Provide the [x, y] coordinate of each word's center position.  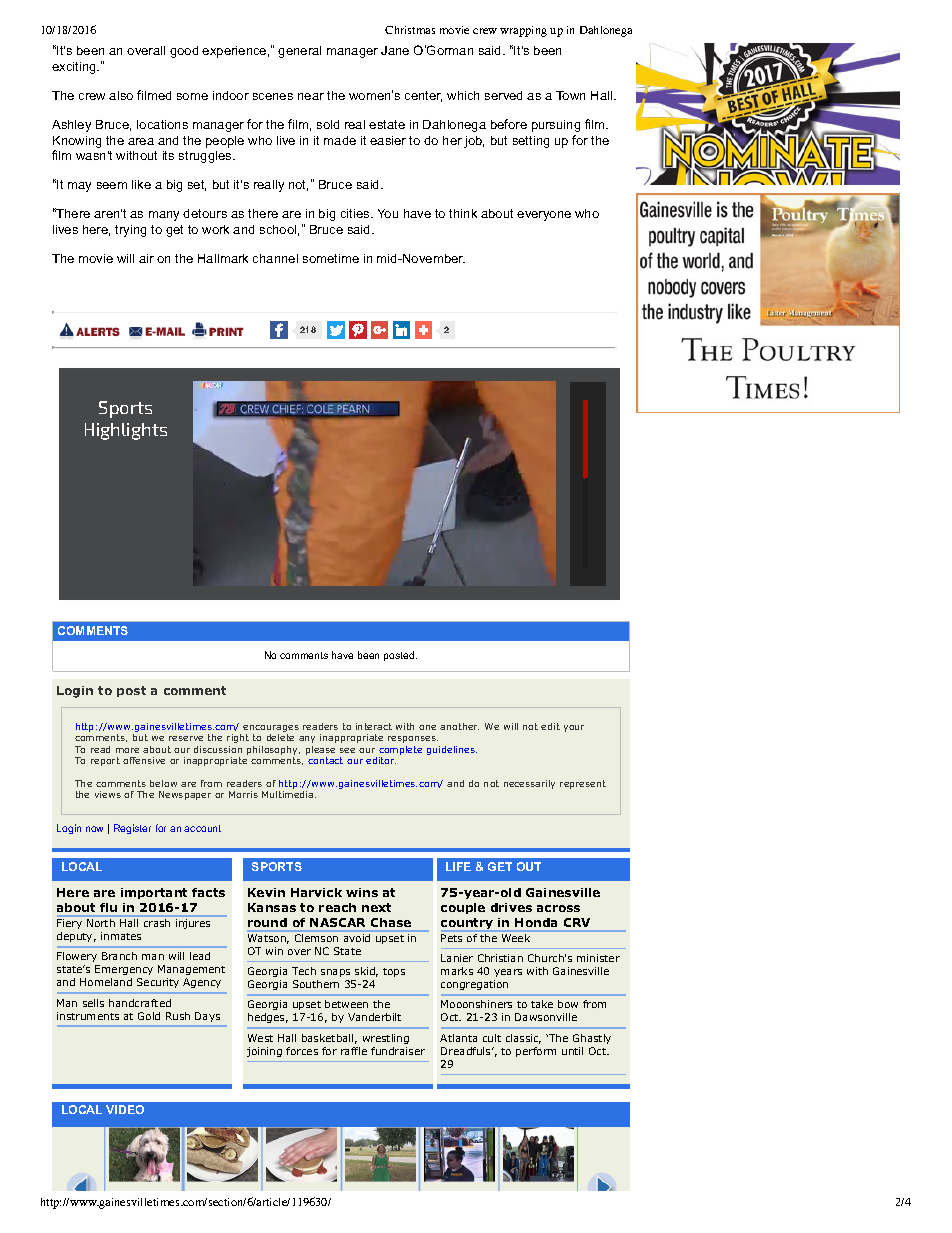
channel [275, 258]
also [121, 95]
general [299, 52]
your [574, 728]
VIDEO [125, 1109]
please [320, 750]
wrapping [523, 31]
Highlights [126, 431]
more [127, 750]
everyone [544, 216]
